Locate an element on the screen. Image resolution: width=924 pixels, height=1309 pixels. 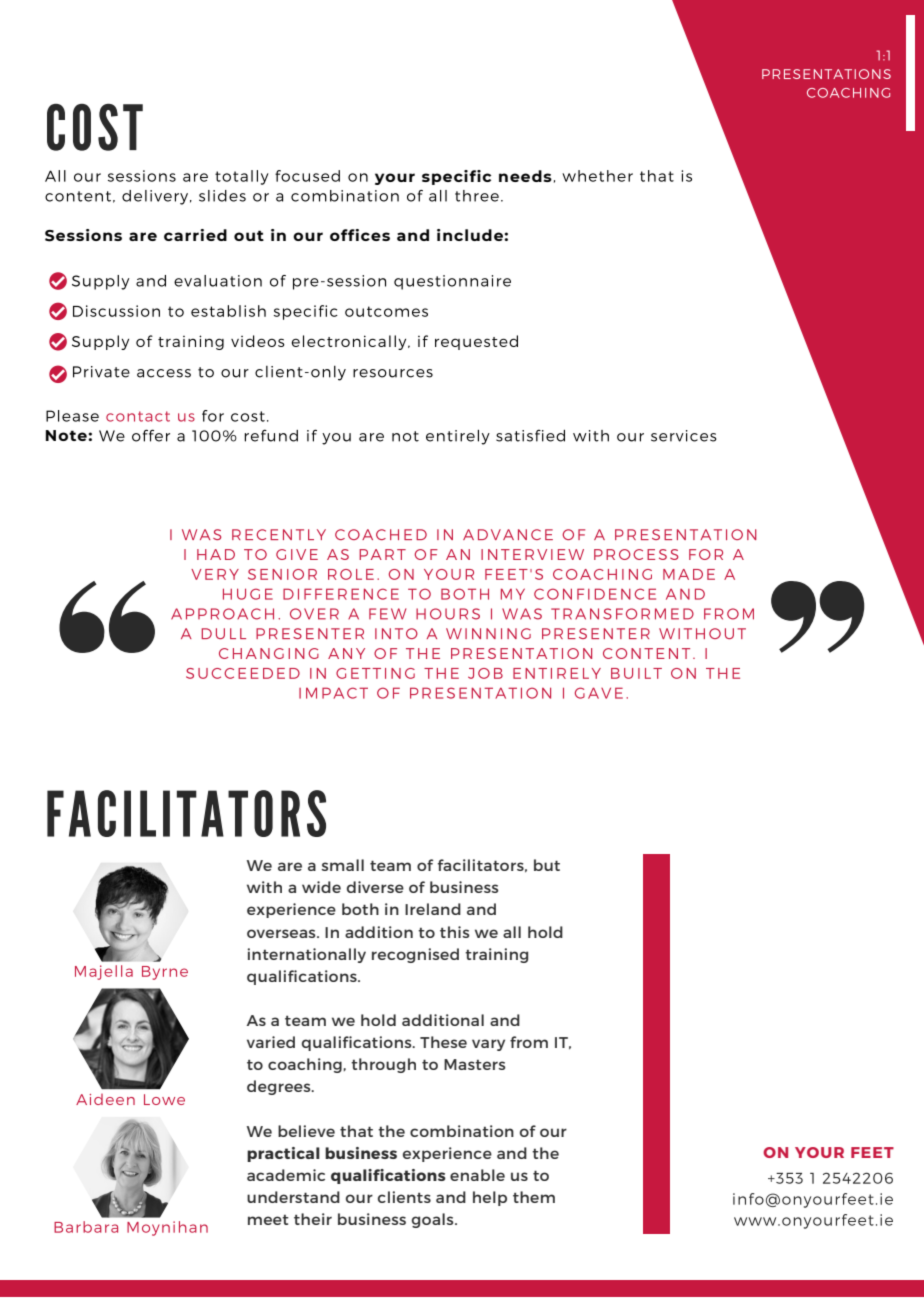
carried is located at coordinates (195, 235).
